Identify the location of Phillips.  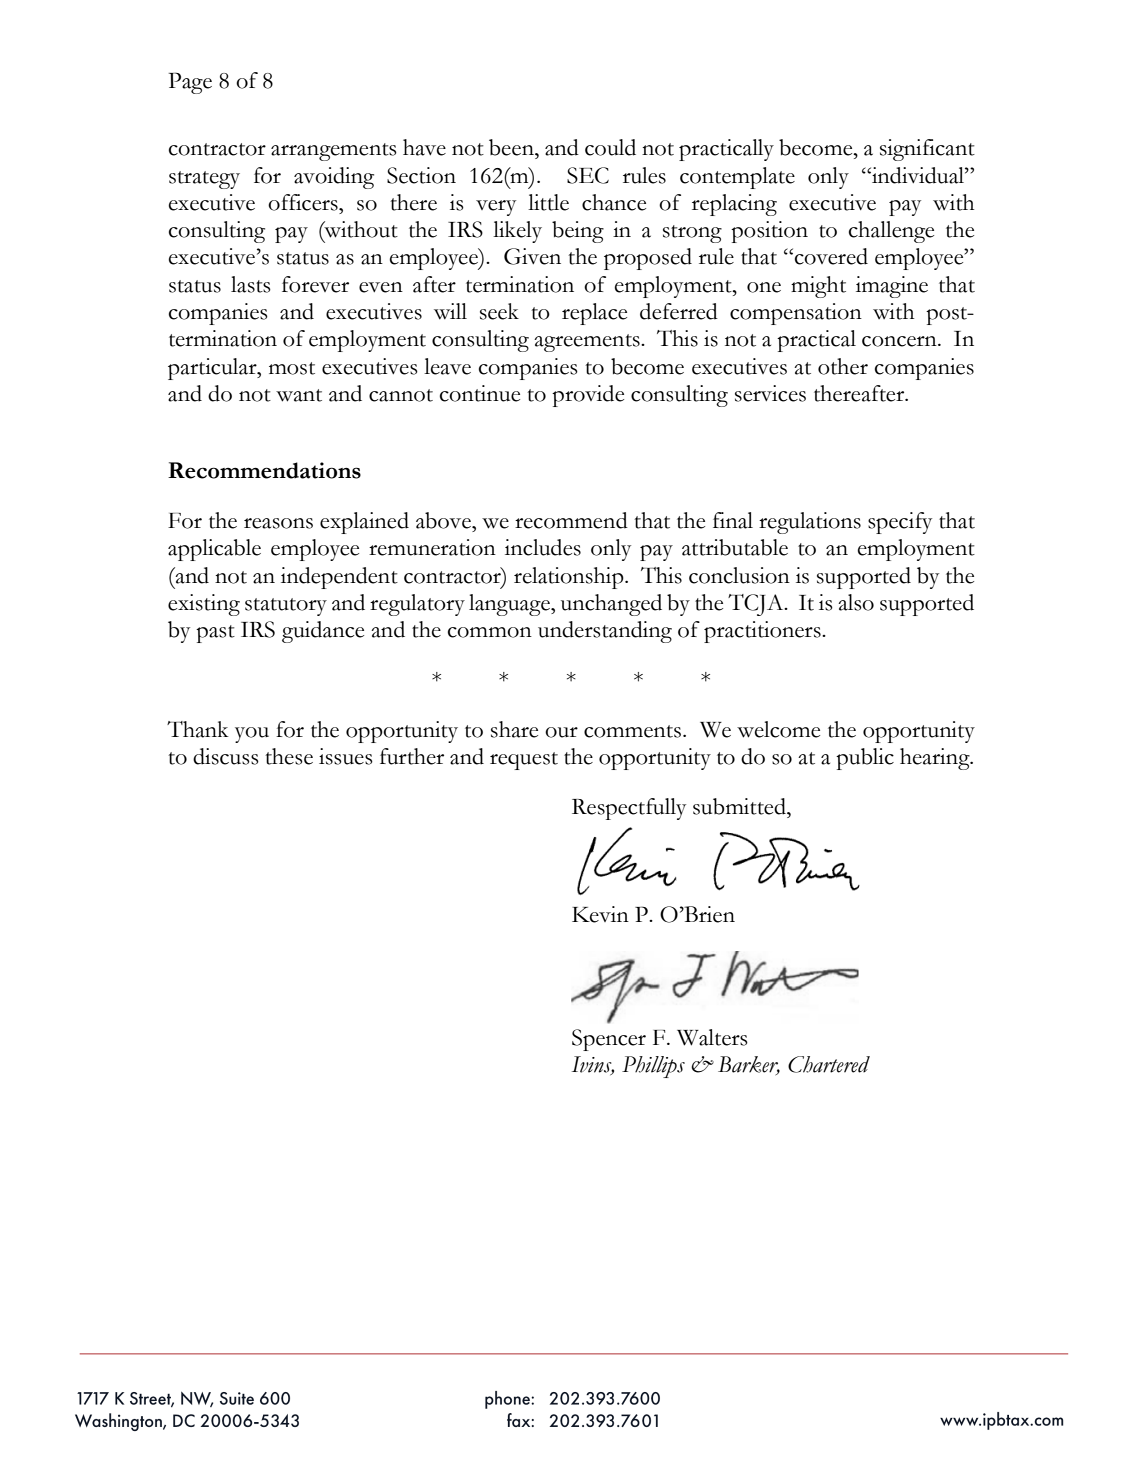
(653, 1067).
